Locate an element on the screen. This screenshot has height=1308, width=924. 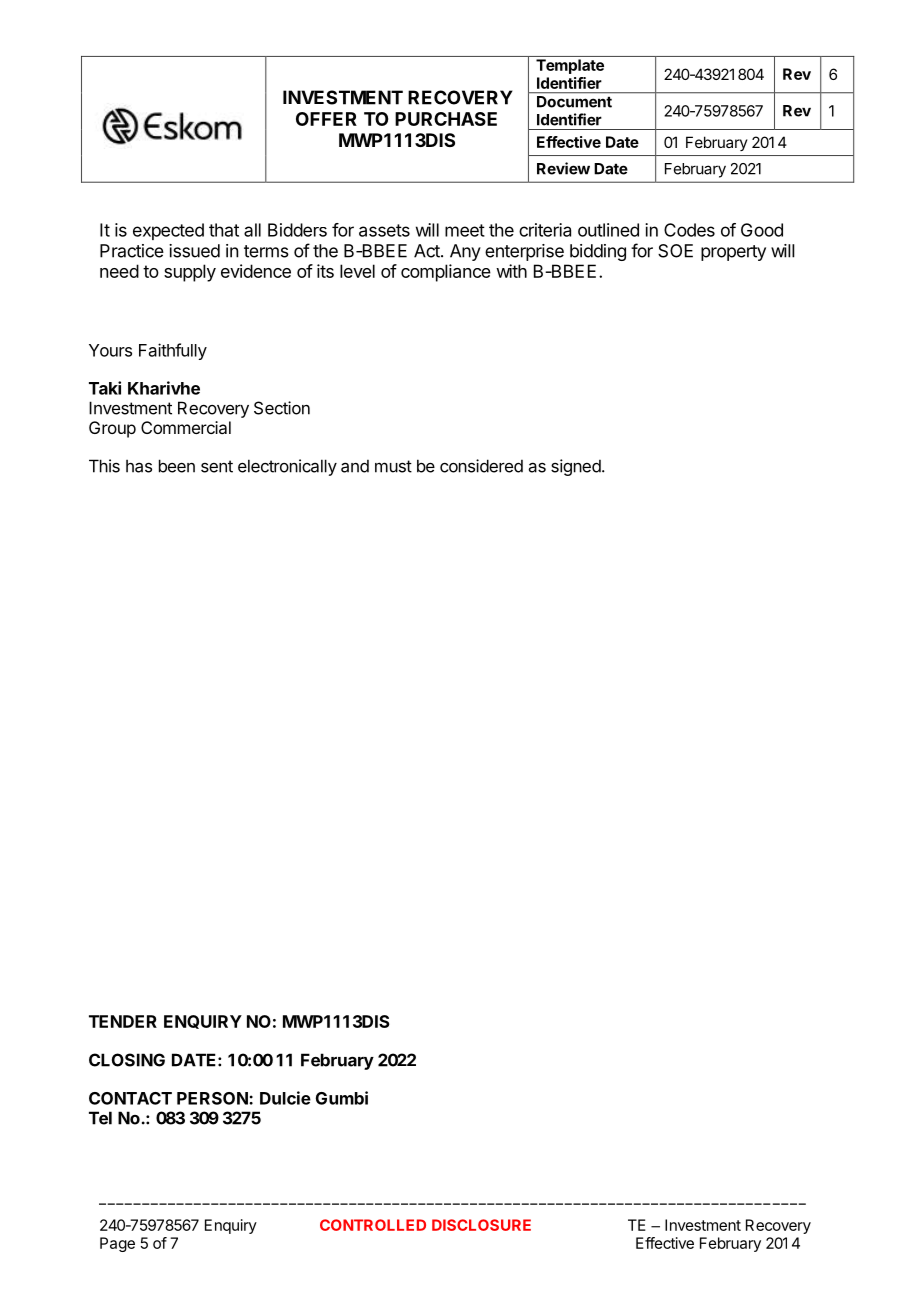
DISCLOSURE is located at coordinates (481, 1225).
